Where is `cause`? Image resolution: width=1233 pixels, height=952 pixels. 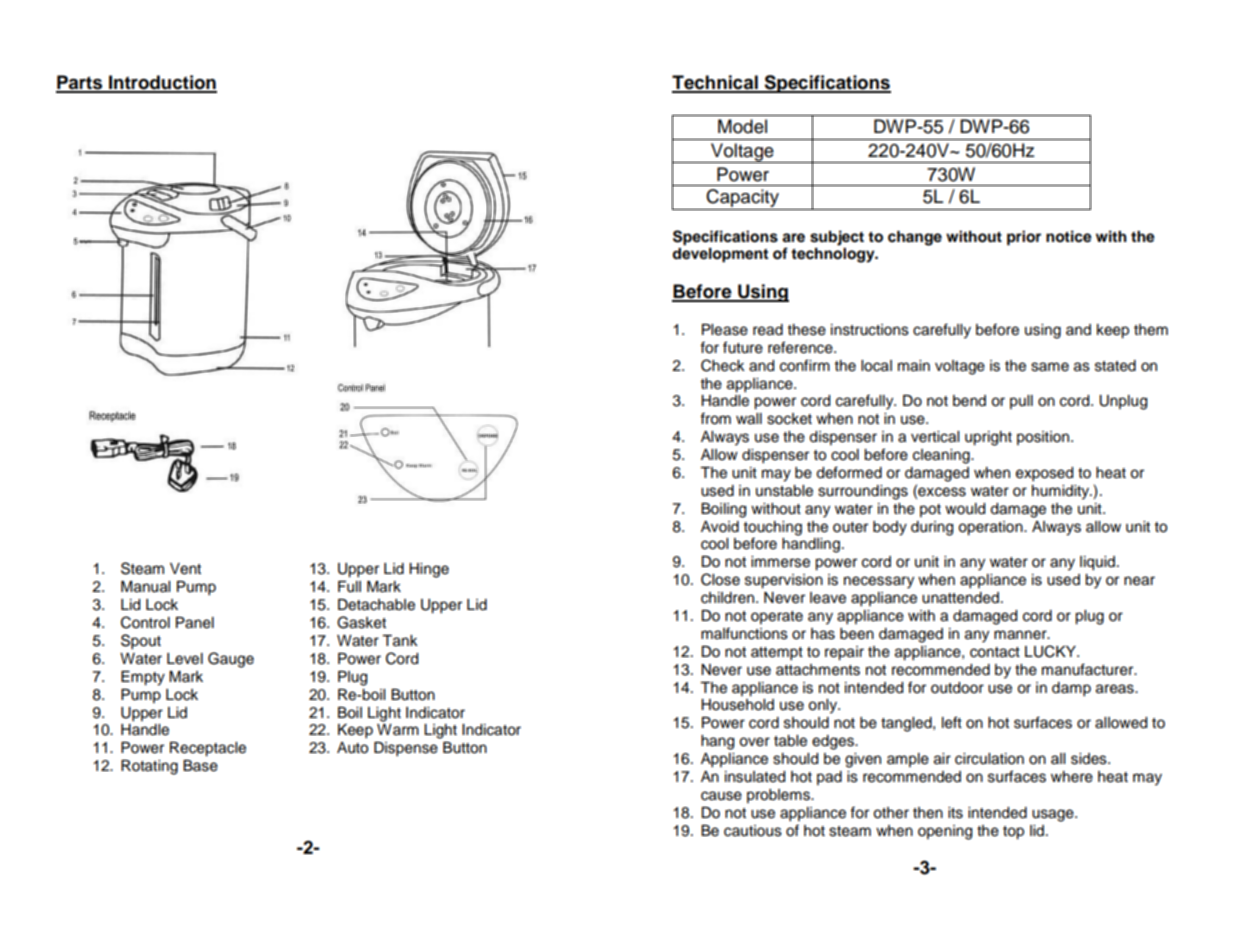
cause is located at coordinates (721, 796).
